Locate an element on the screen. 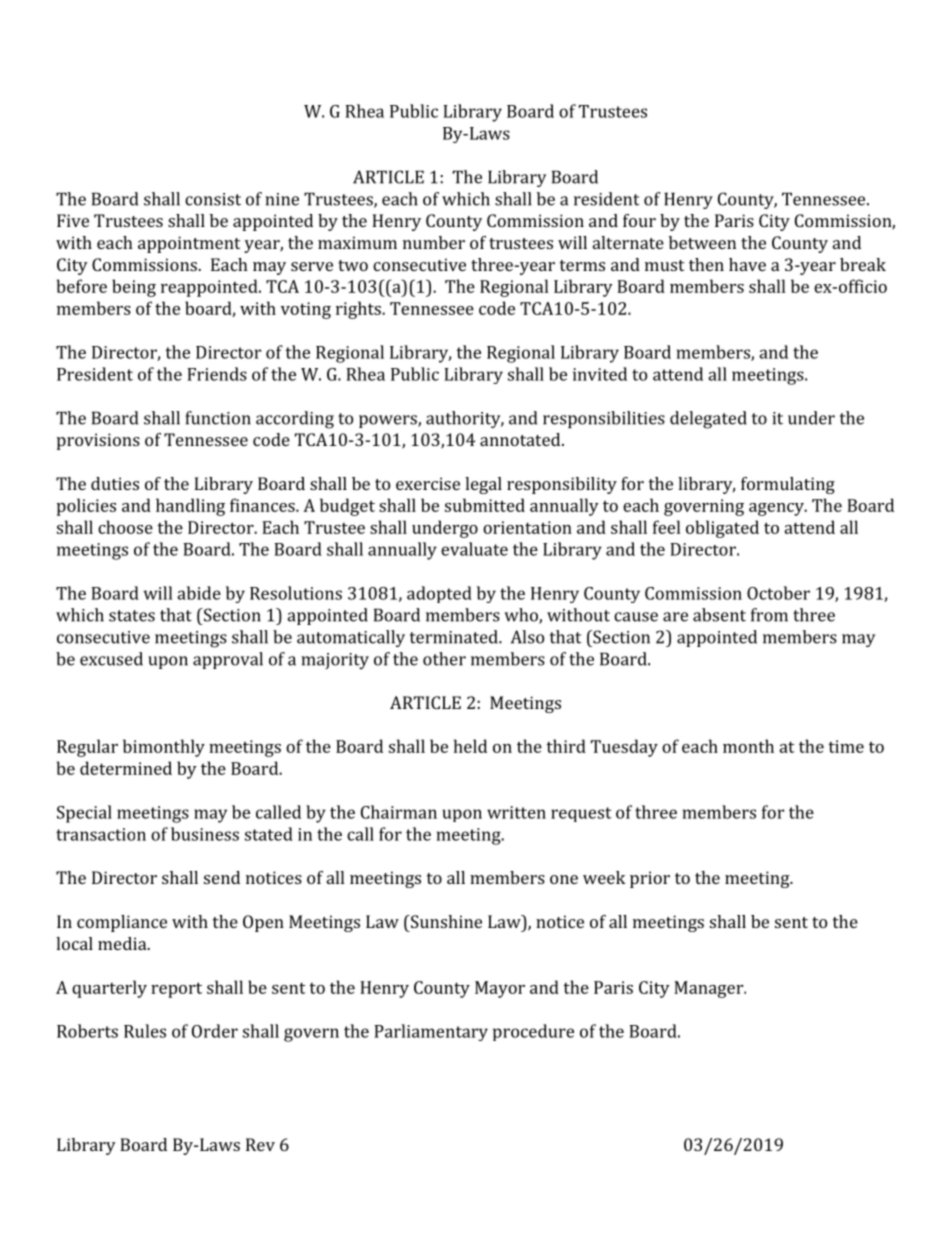 The width and height of the screenshot is (952, 1233). Parliamentary is located at coordinates (431, 1032).
